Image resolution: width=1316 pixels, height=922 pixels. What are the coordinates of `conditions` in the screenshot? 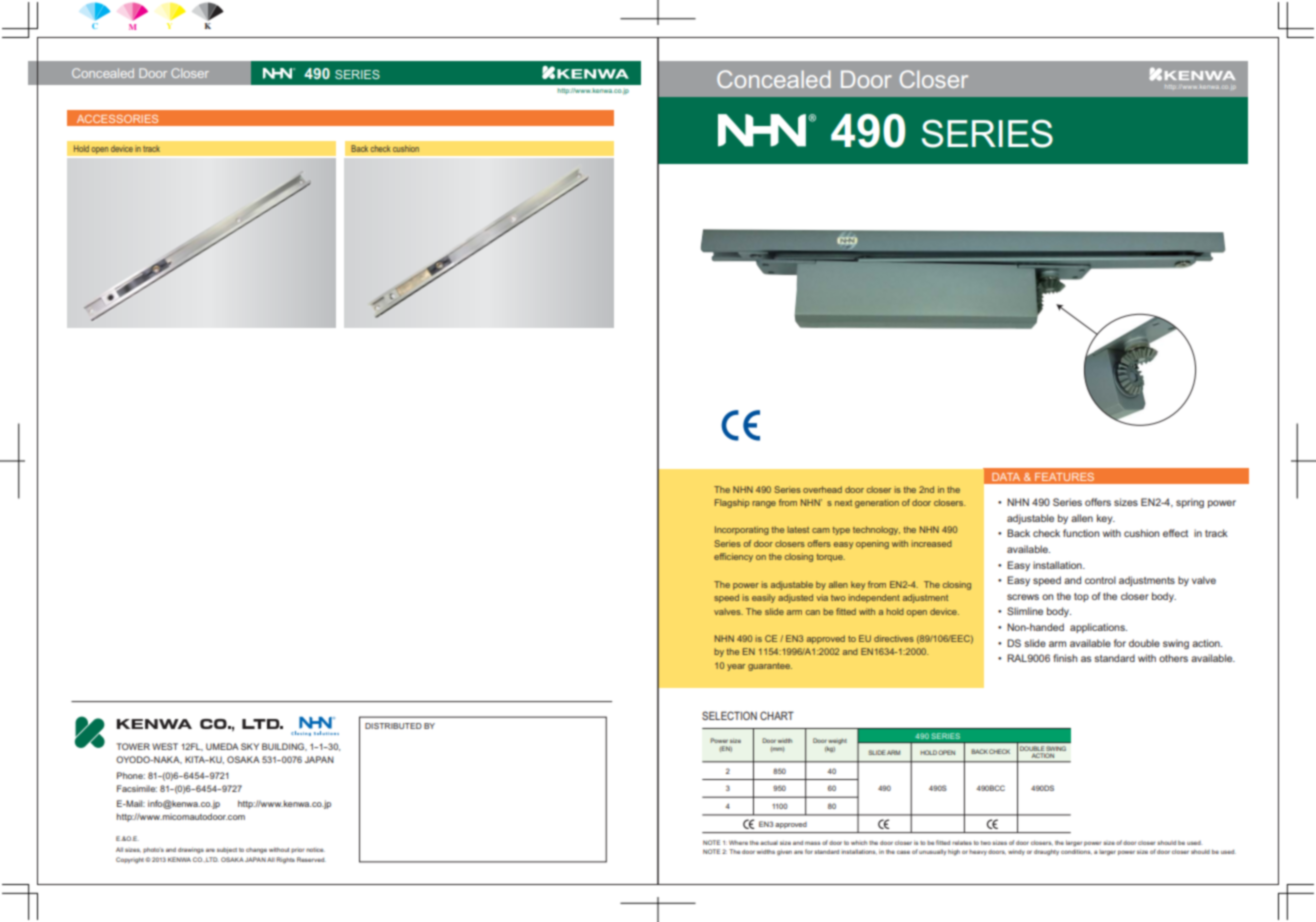 It's located at (1076, 852).
